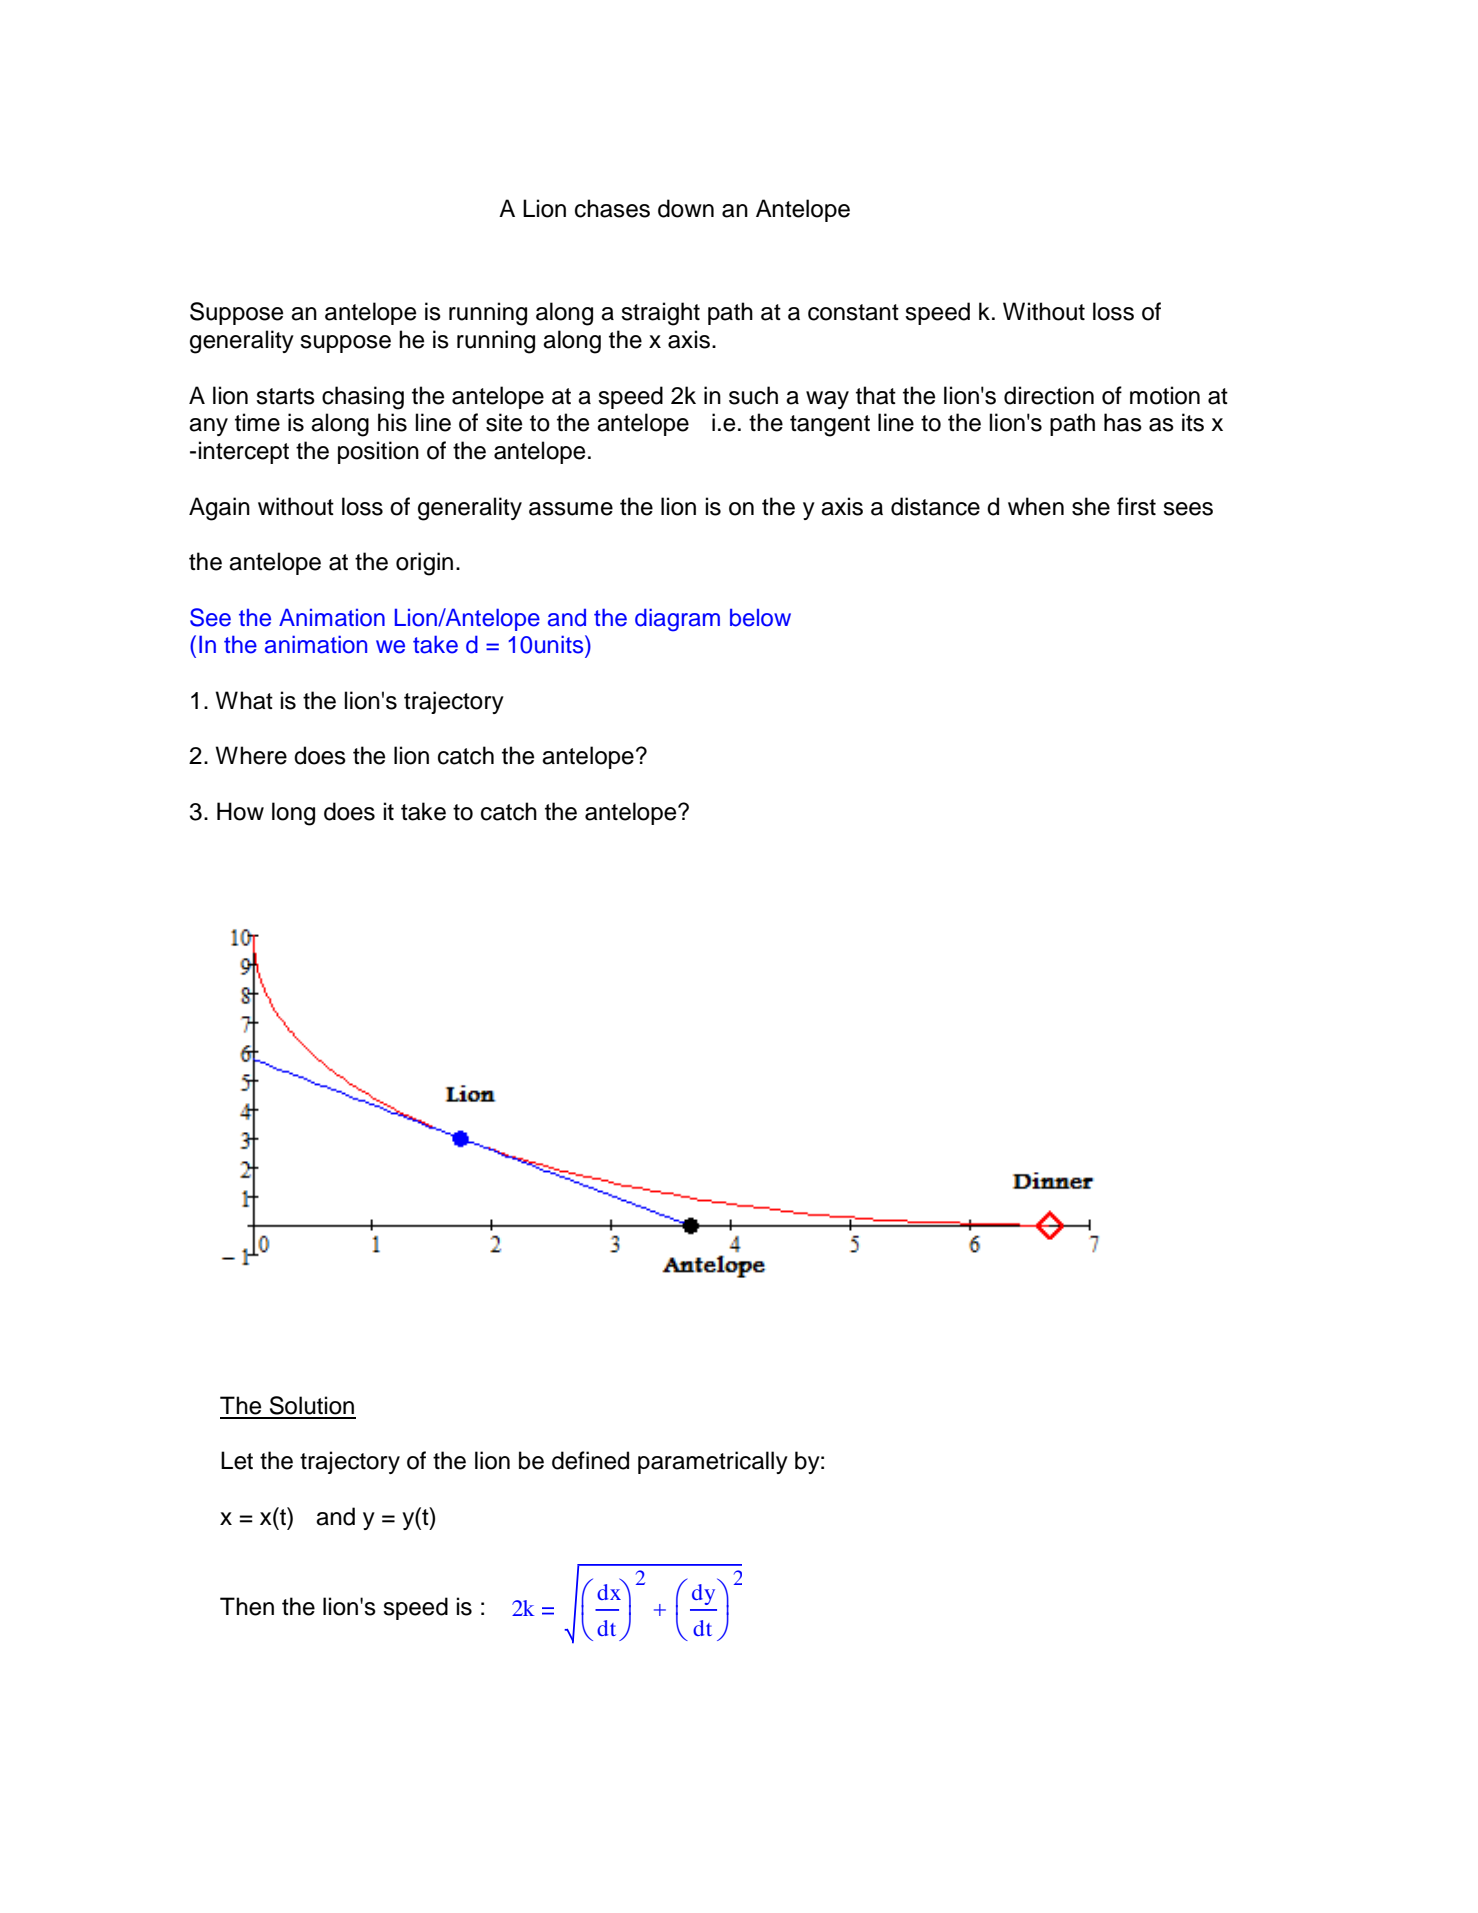 The height and width of the screenshot is (1913, 1478). I want to click on direction, so click(1049, 395).
